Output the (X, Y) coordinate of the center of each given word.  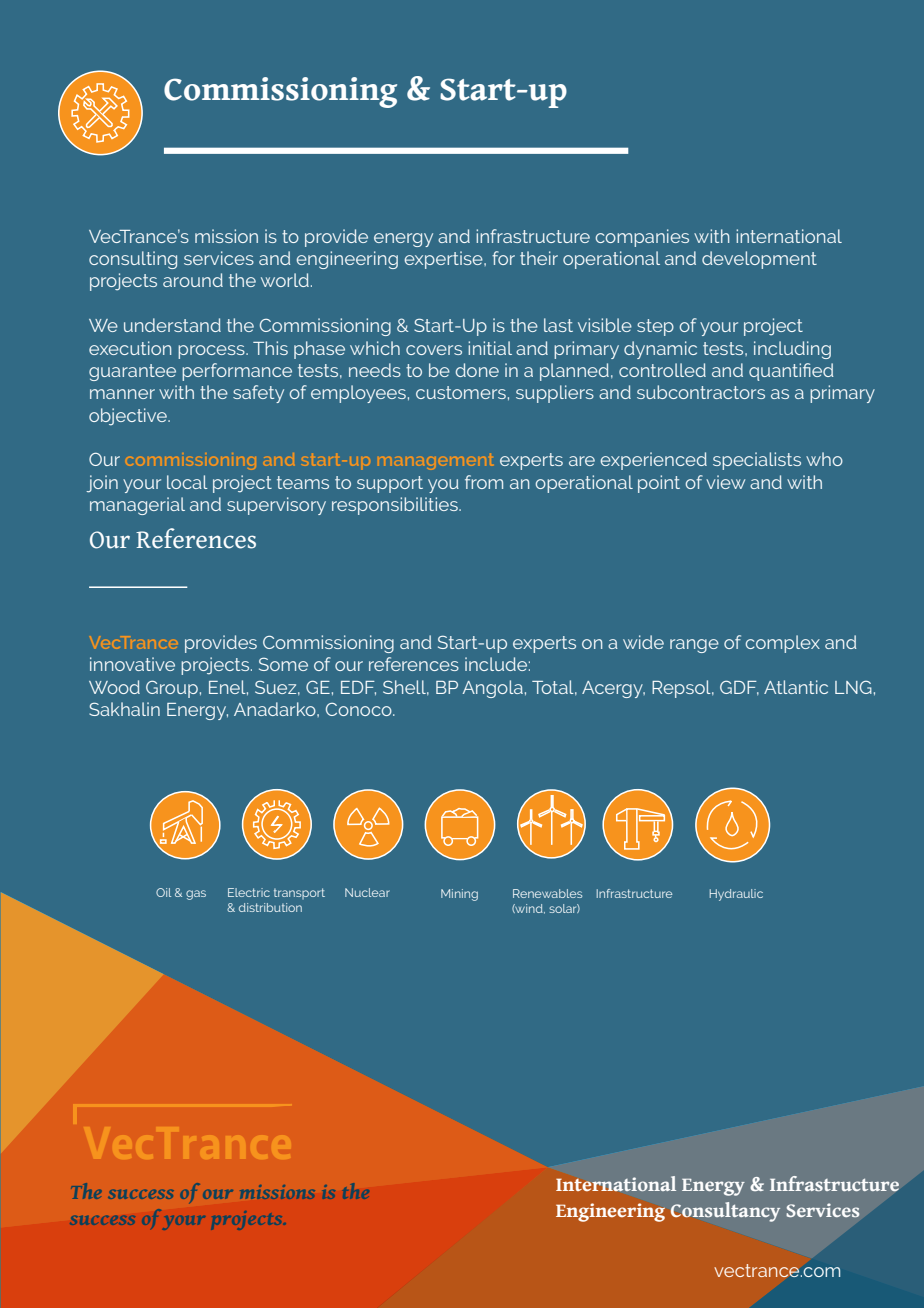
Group (172, 689)
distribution (270, 907)
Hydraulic (736, 895)
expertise (445, 260)
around (193, 280)
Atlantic (796, 687)
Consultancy (725, 1212)
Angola (492, 689)
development (759, 260)
